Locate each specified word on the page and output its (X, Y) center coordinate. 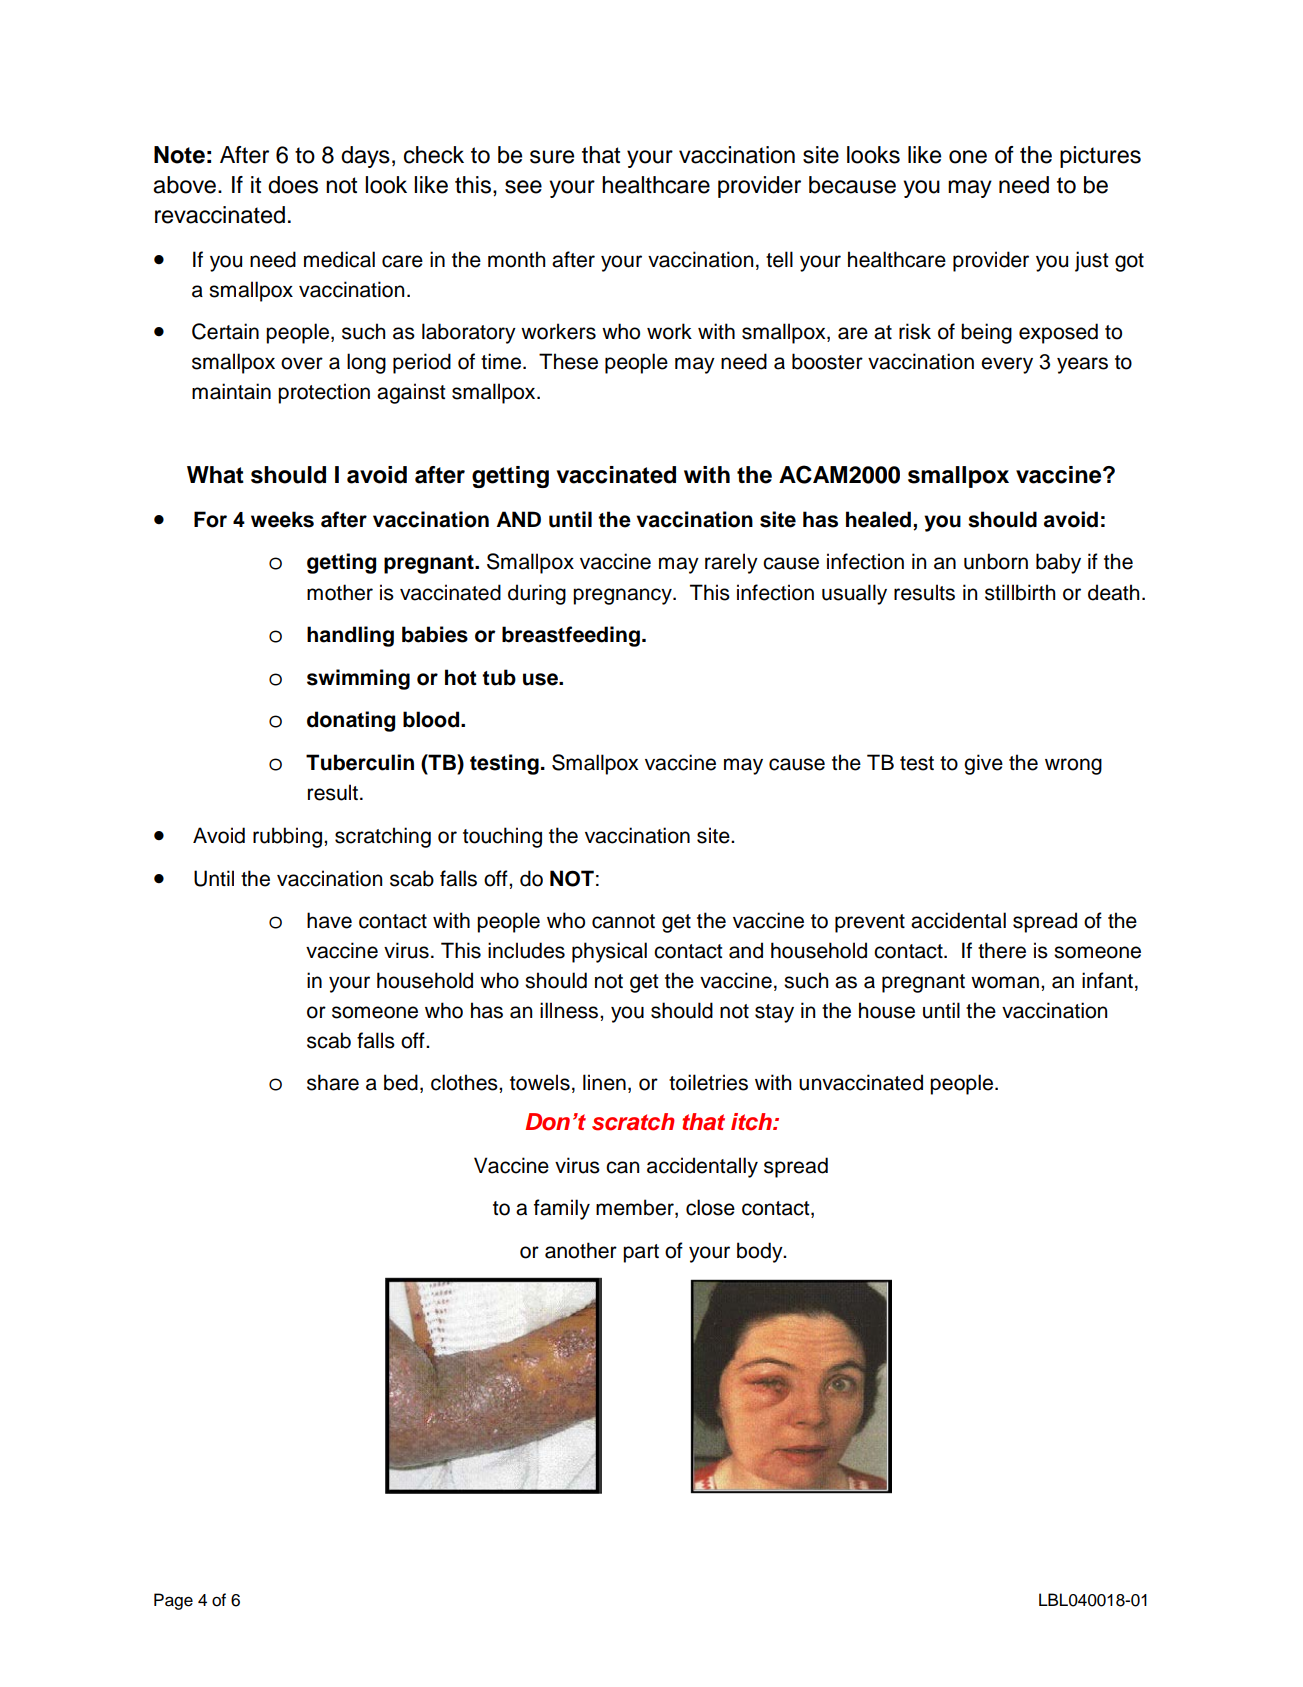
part (641, 1253)
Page (173, 1601)
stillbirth (1020, 592)
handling (350, 636)
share (333, 1082)
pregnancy (623, 596)
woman (1005, 982)
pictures (1100, 157)
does (293, 185)
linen (604, 1082)
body (761, 1252)
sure (552, 157)
